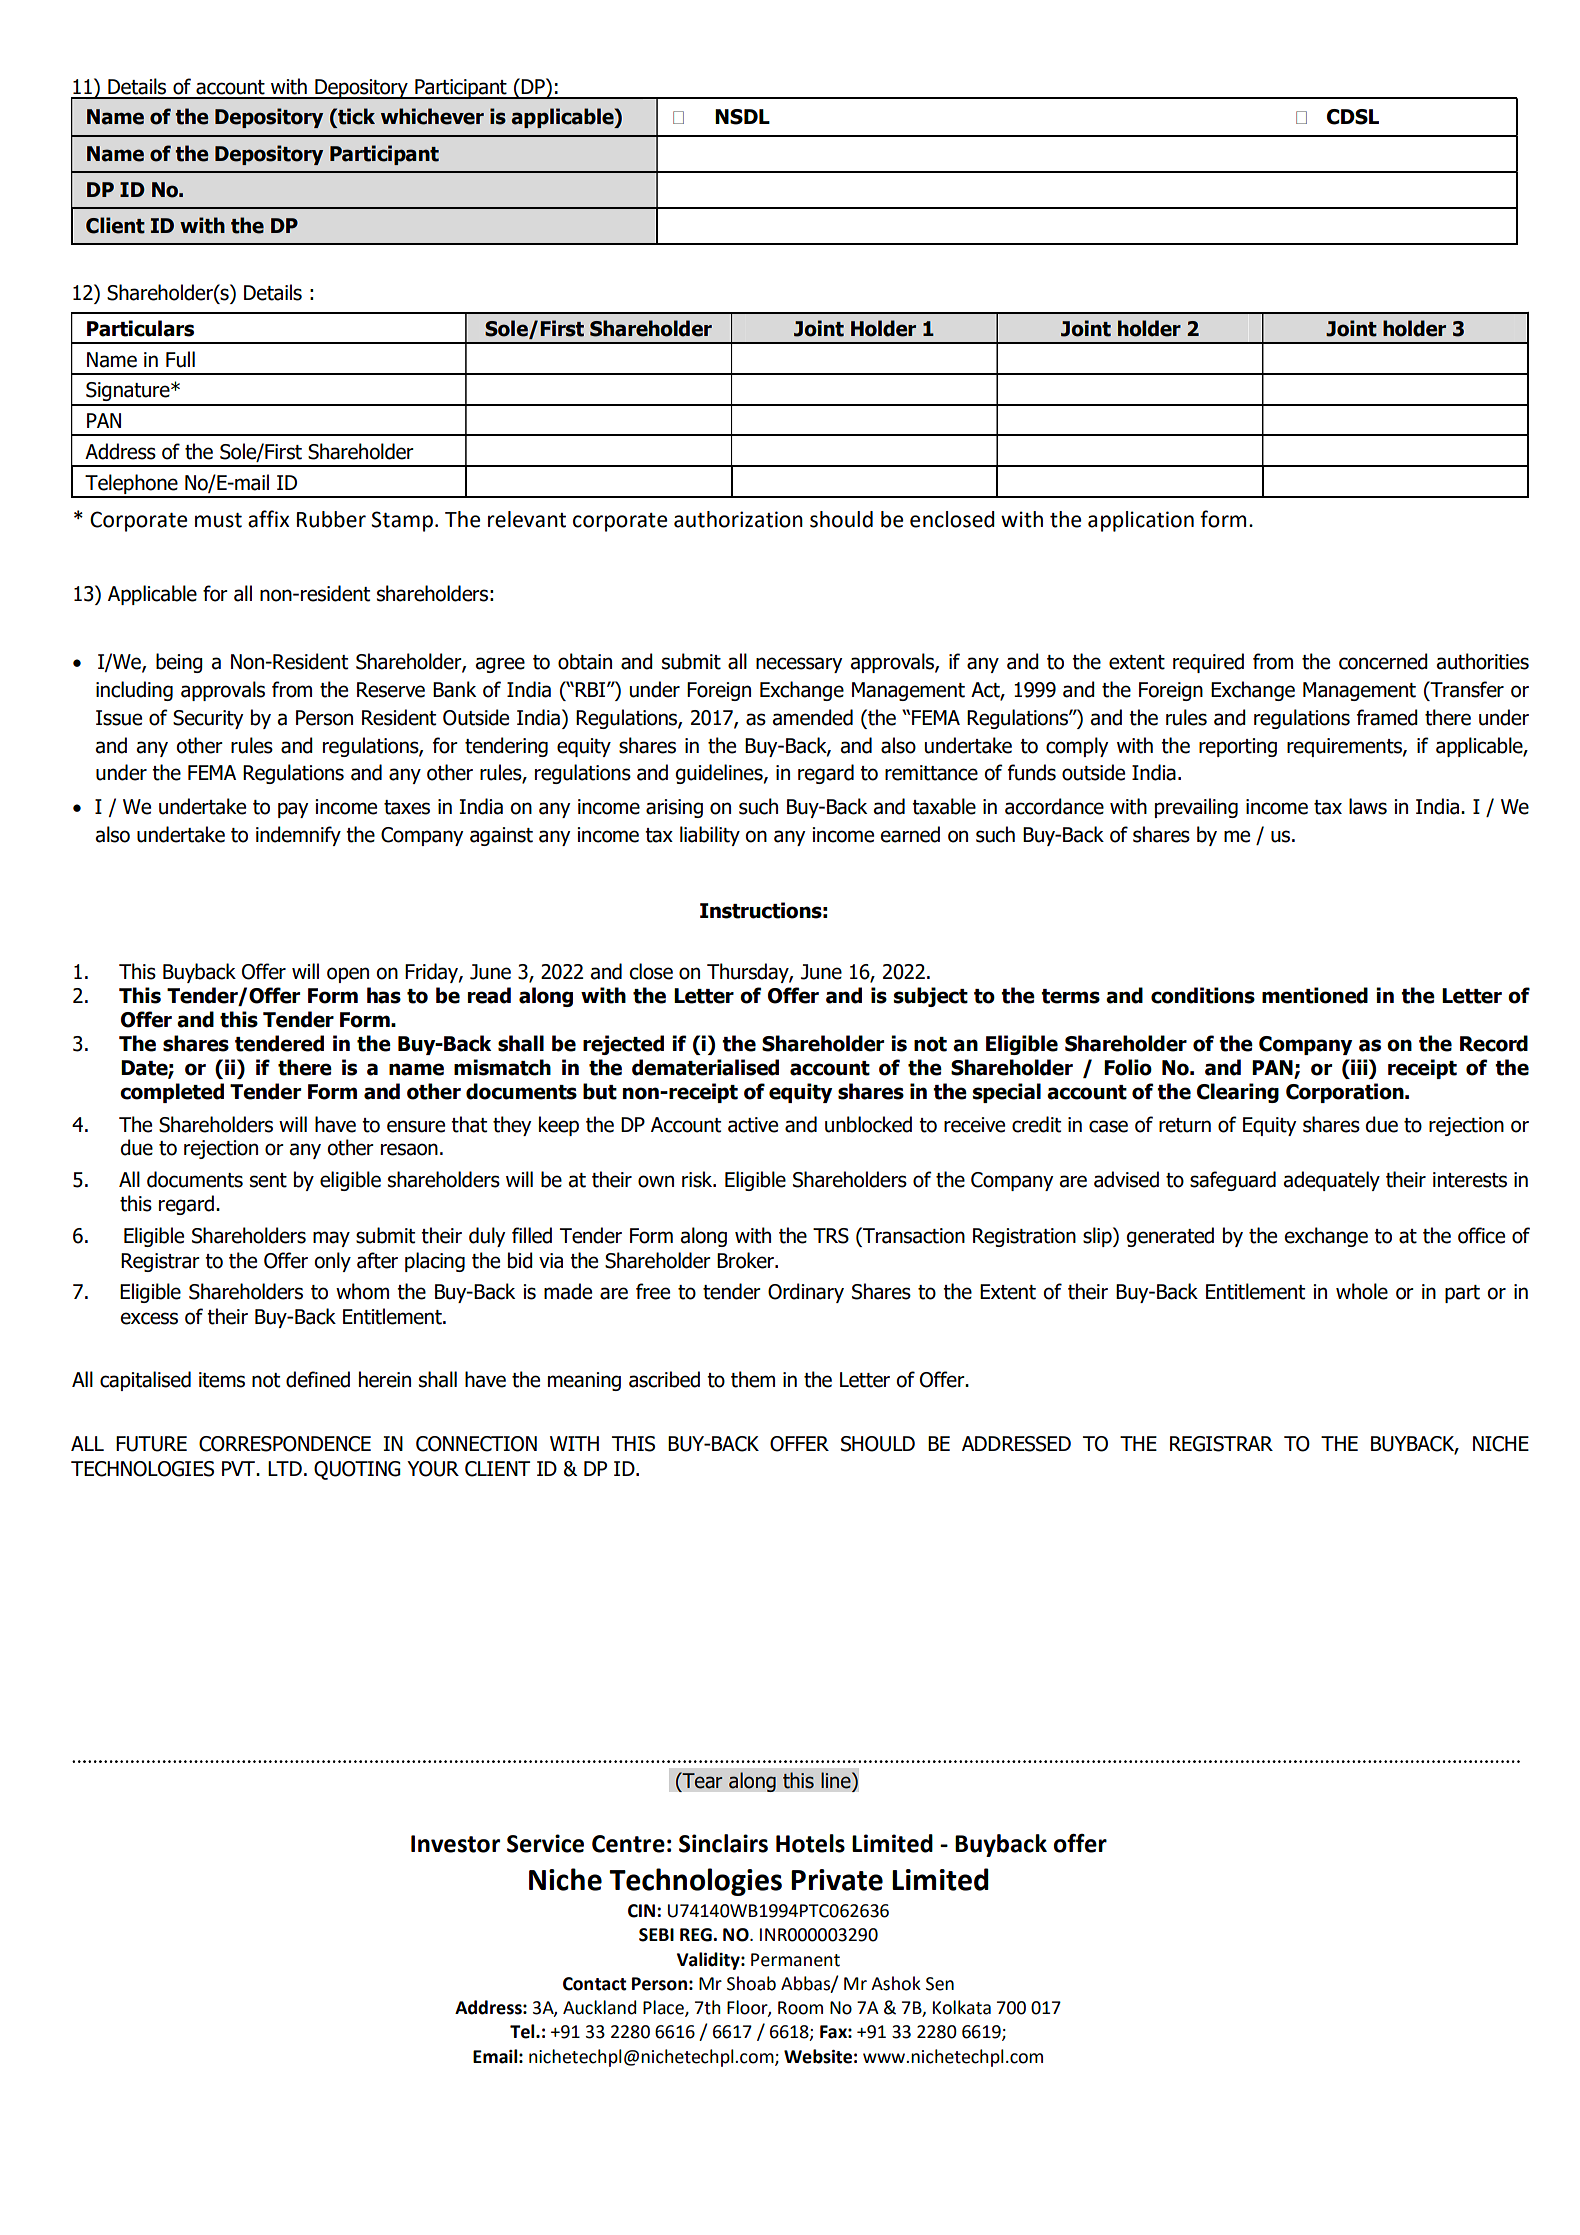  I want to click on Permanent, so click(795, 1960).
